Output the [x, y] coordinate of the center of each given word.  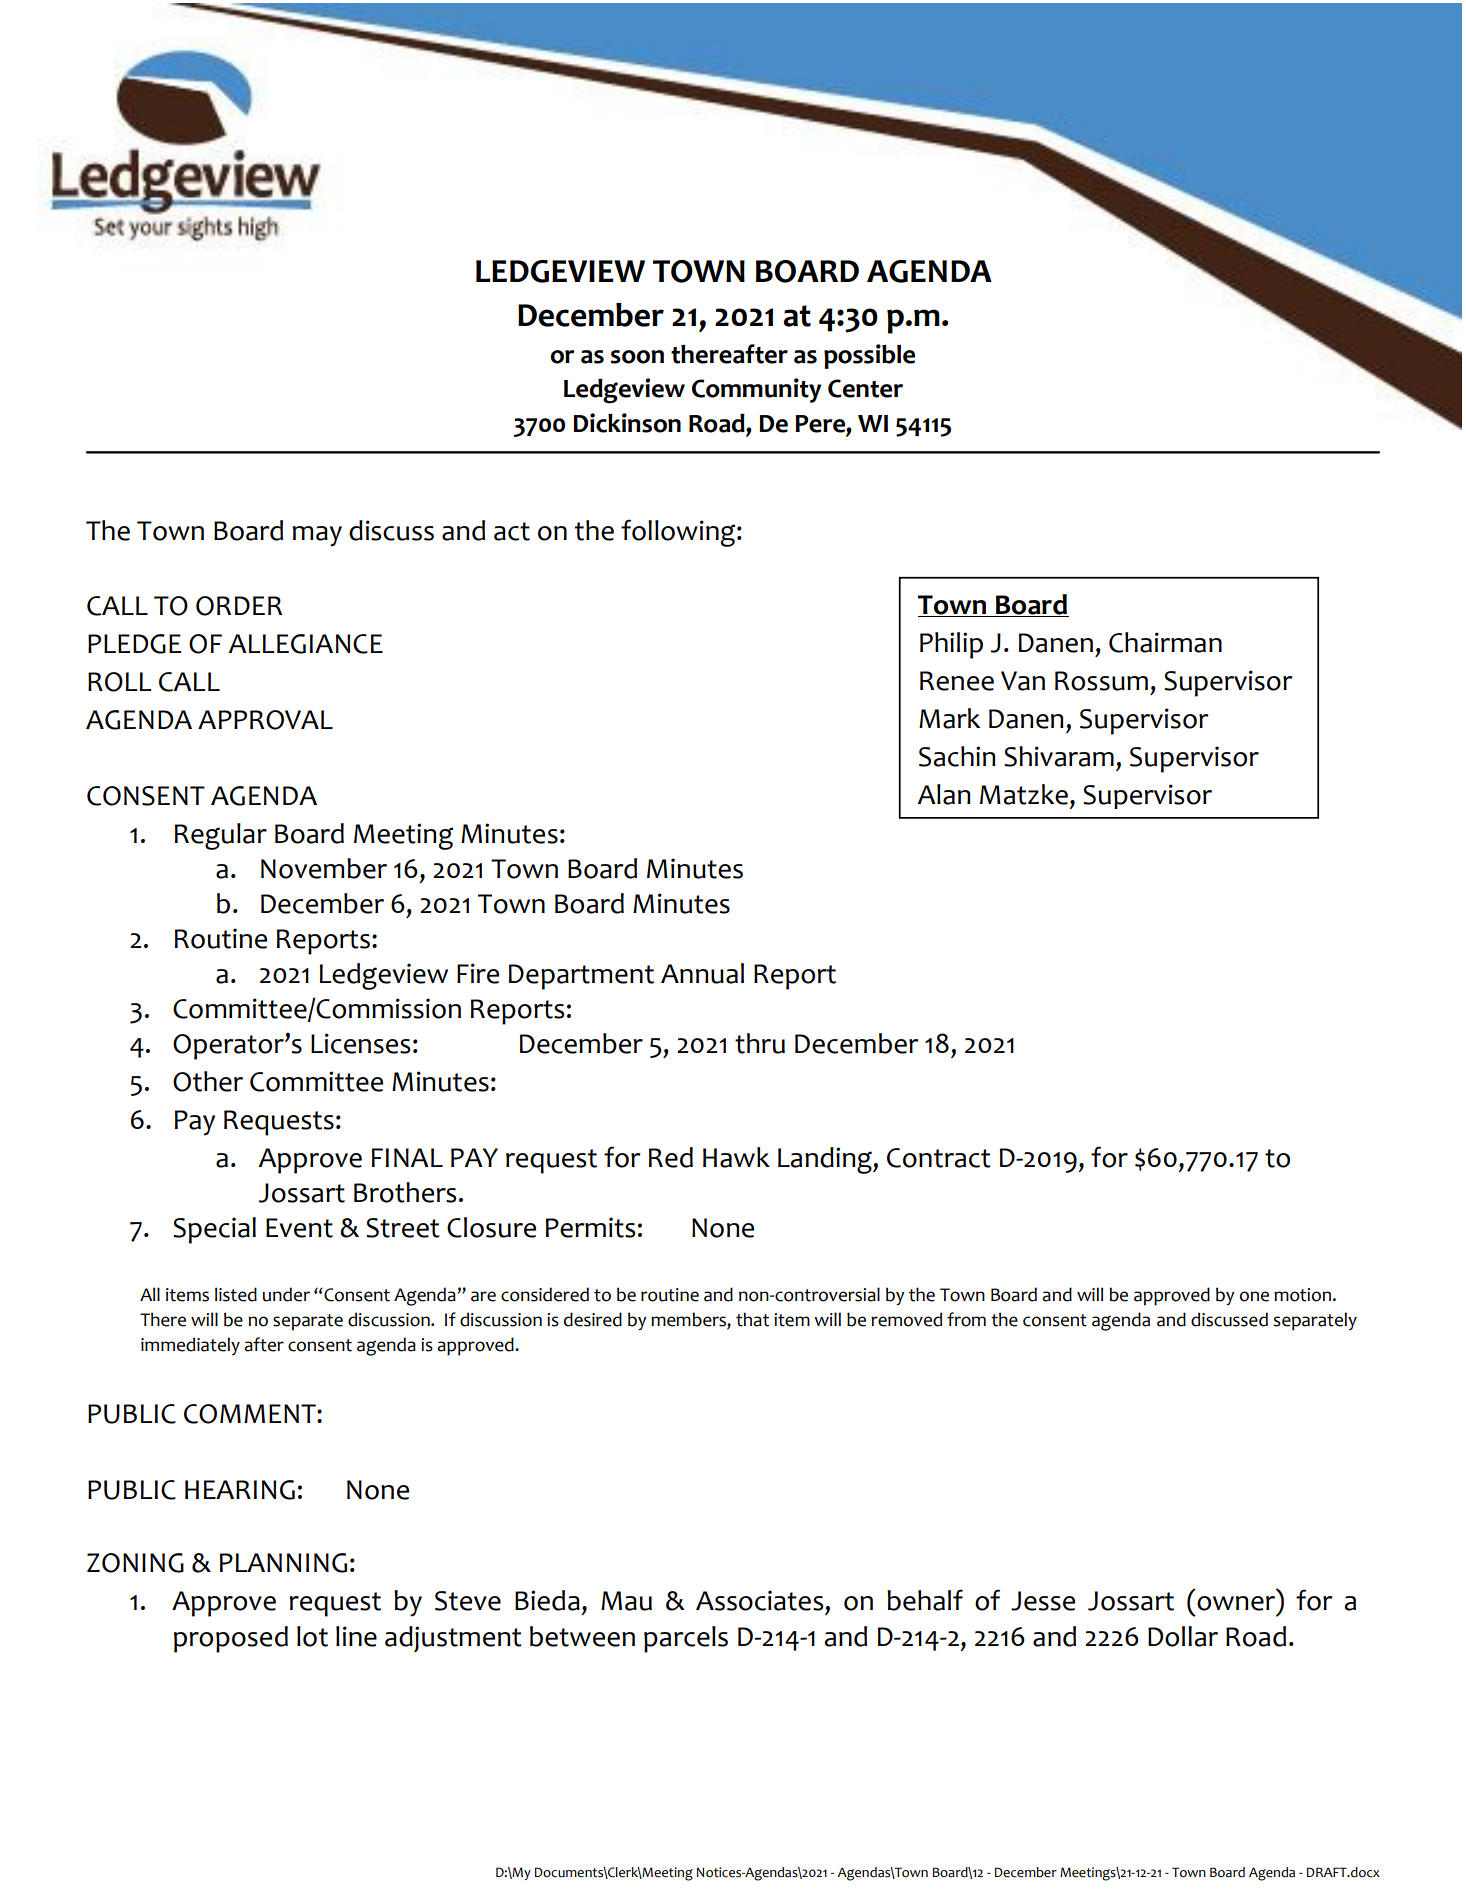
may [317, 536]
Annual [702, 973]
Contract [939, 1158]
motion [1302, 1295]
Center [865, 388]
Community [756, 390]
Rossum [1101, 681]
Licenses [360, 1043]
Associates [759, 1600]
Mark [949, 718]
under [286, 1294]
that [752, 1319]
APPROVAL [265, 720]
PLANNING [283, 1563]
